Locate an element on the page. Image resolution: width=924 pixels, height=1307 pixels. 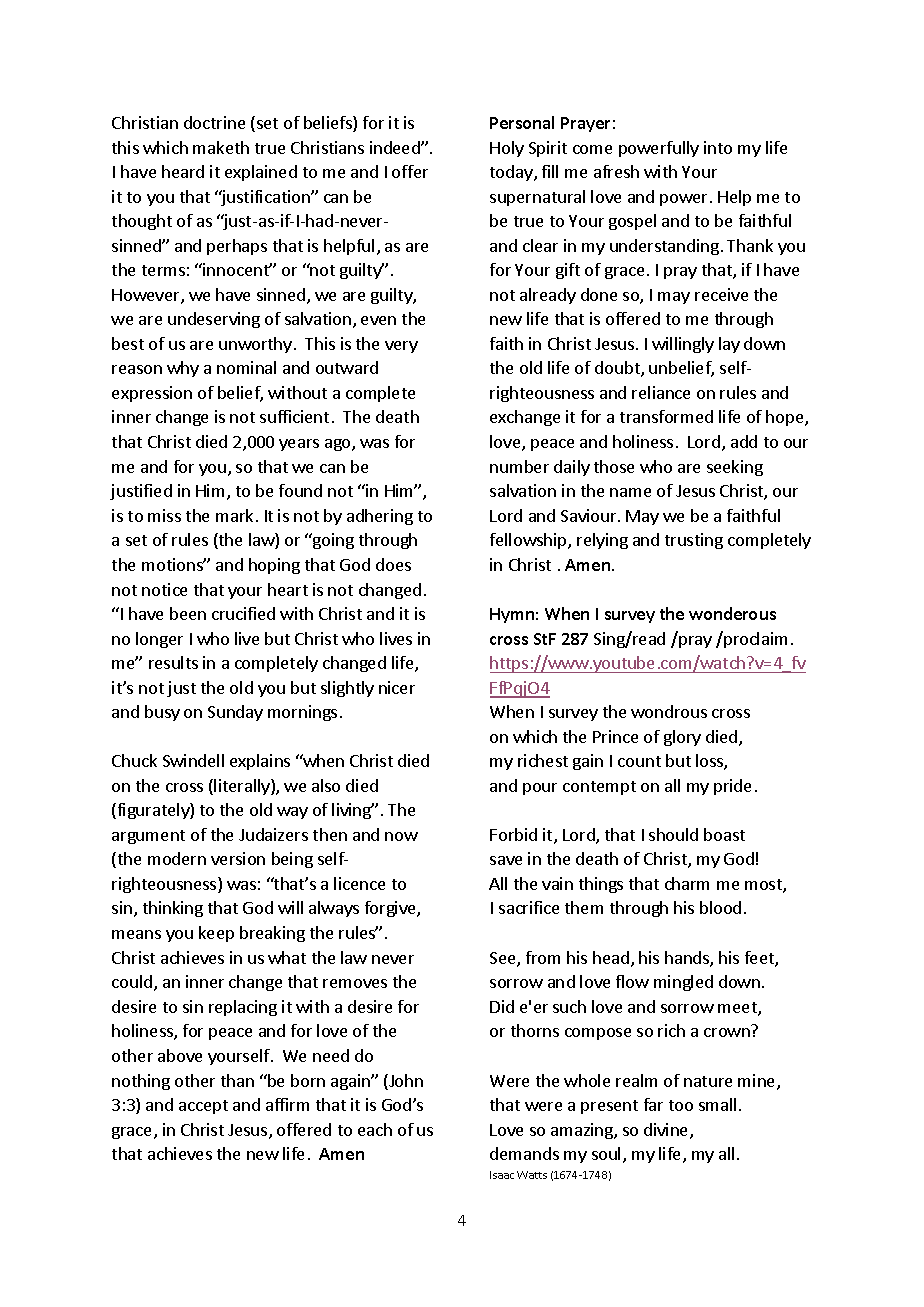
transformed is located at coordinates (666, 416).
